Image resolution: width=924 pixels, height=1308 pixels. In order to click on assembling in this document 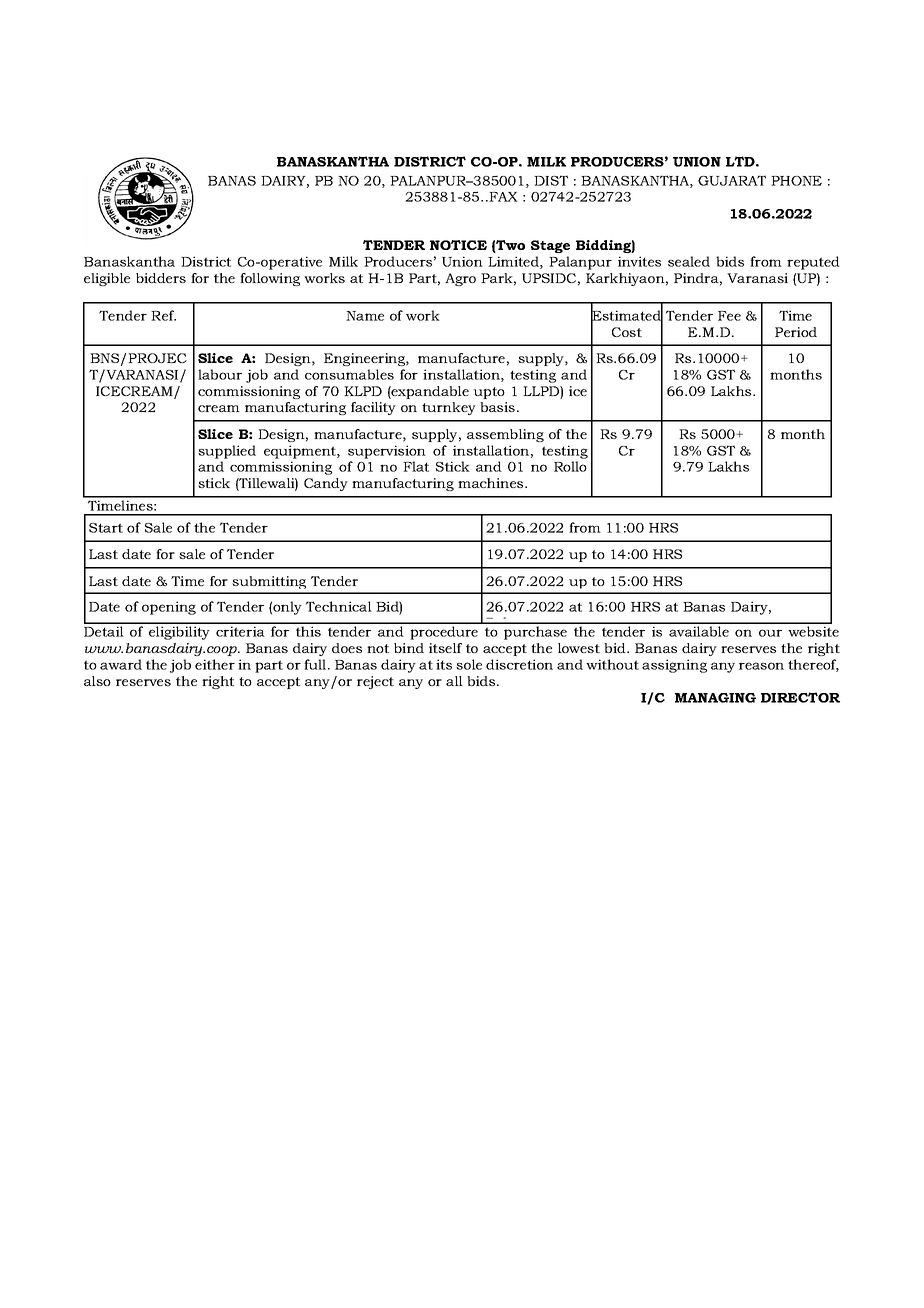, I will do `click(505, 435)`.
